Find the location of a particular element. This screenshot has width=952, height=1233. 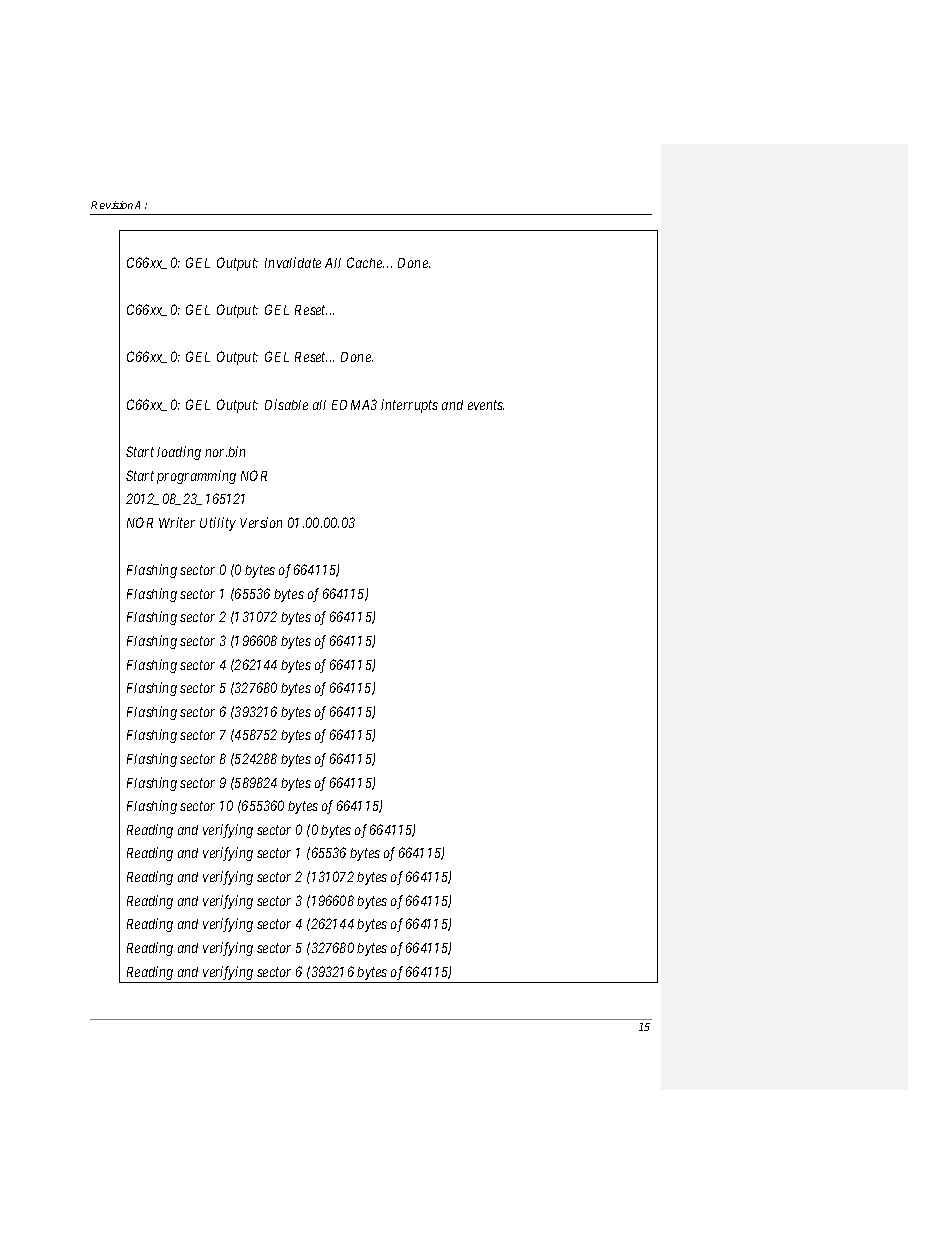

Version is located at coordinates (261, 522).
